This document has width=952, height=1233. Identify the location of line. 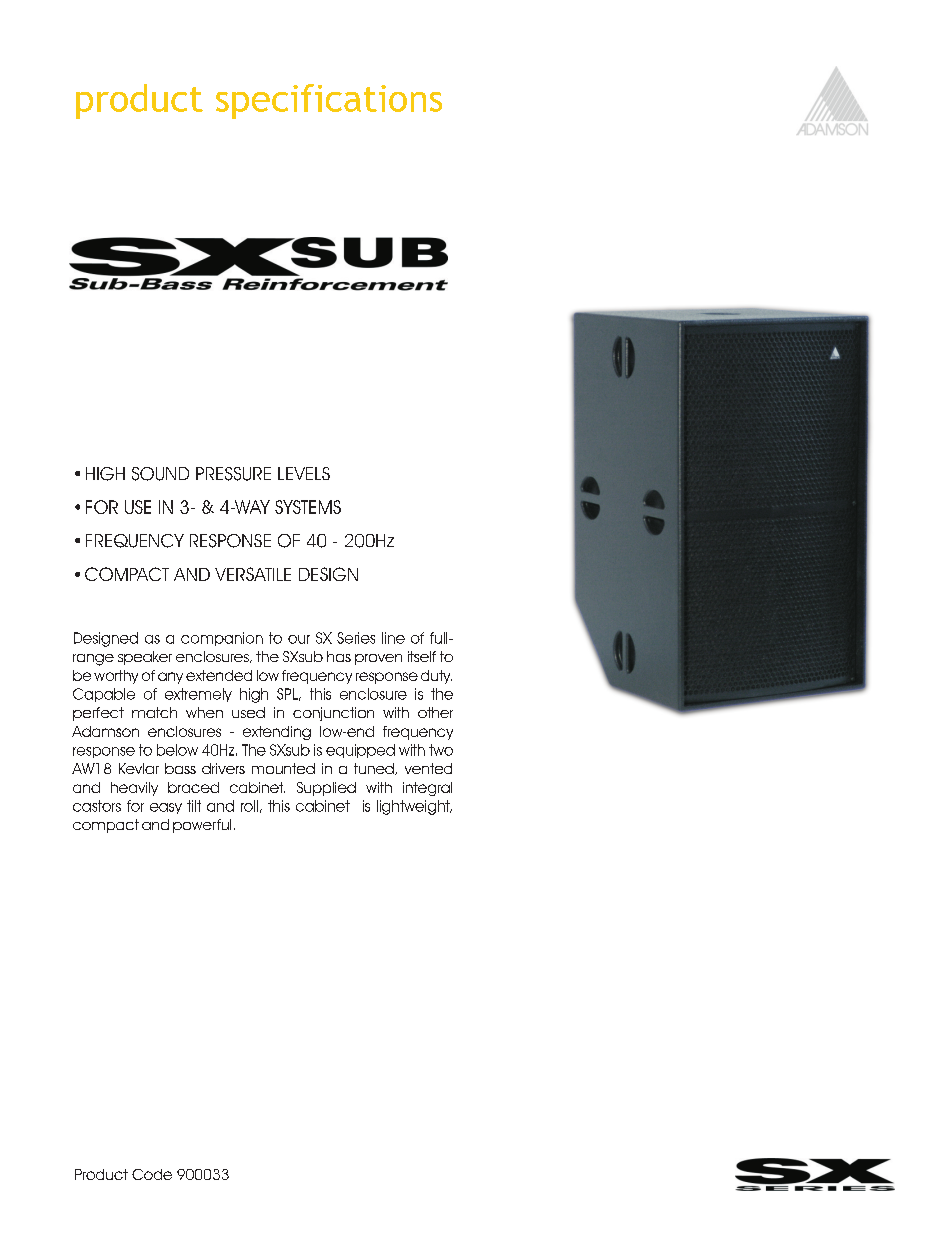
(393, 638).
